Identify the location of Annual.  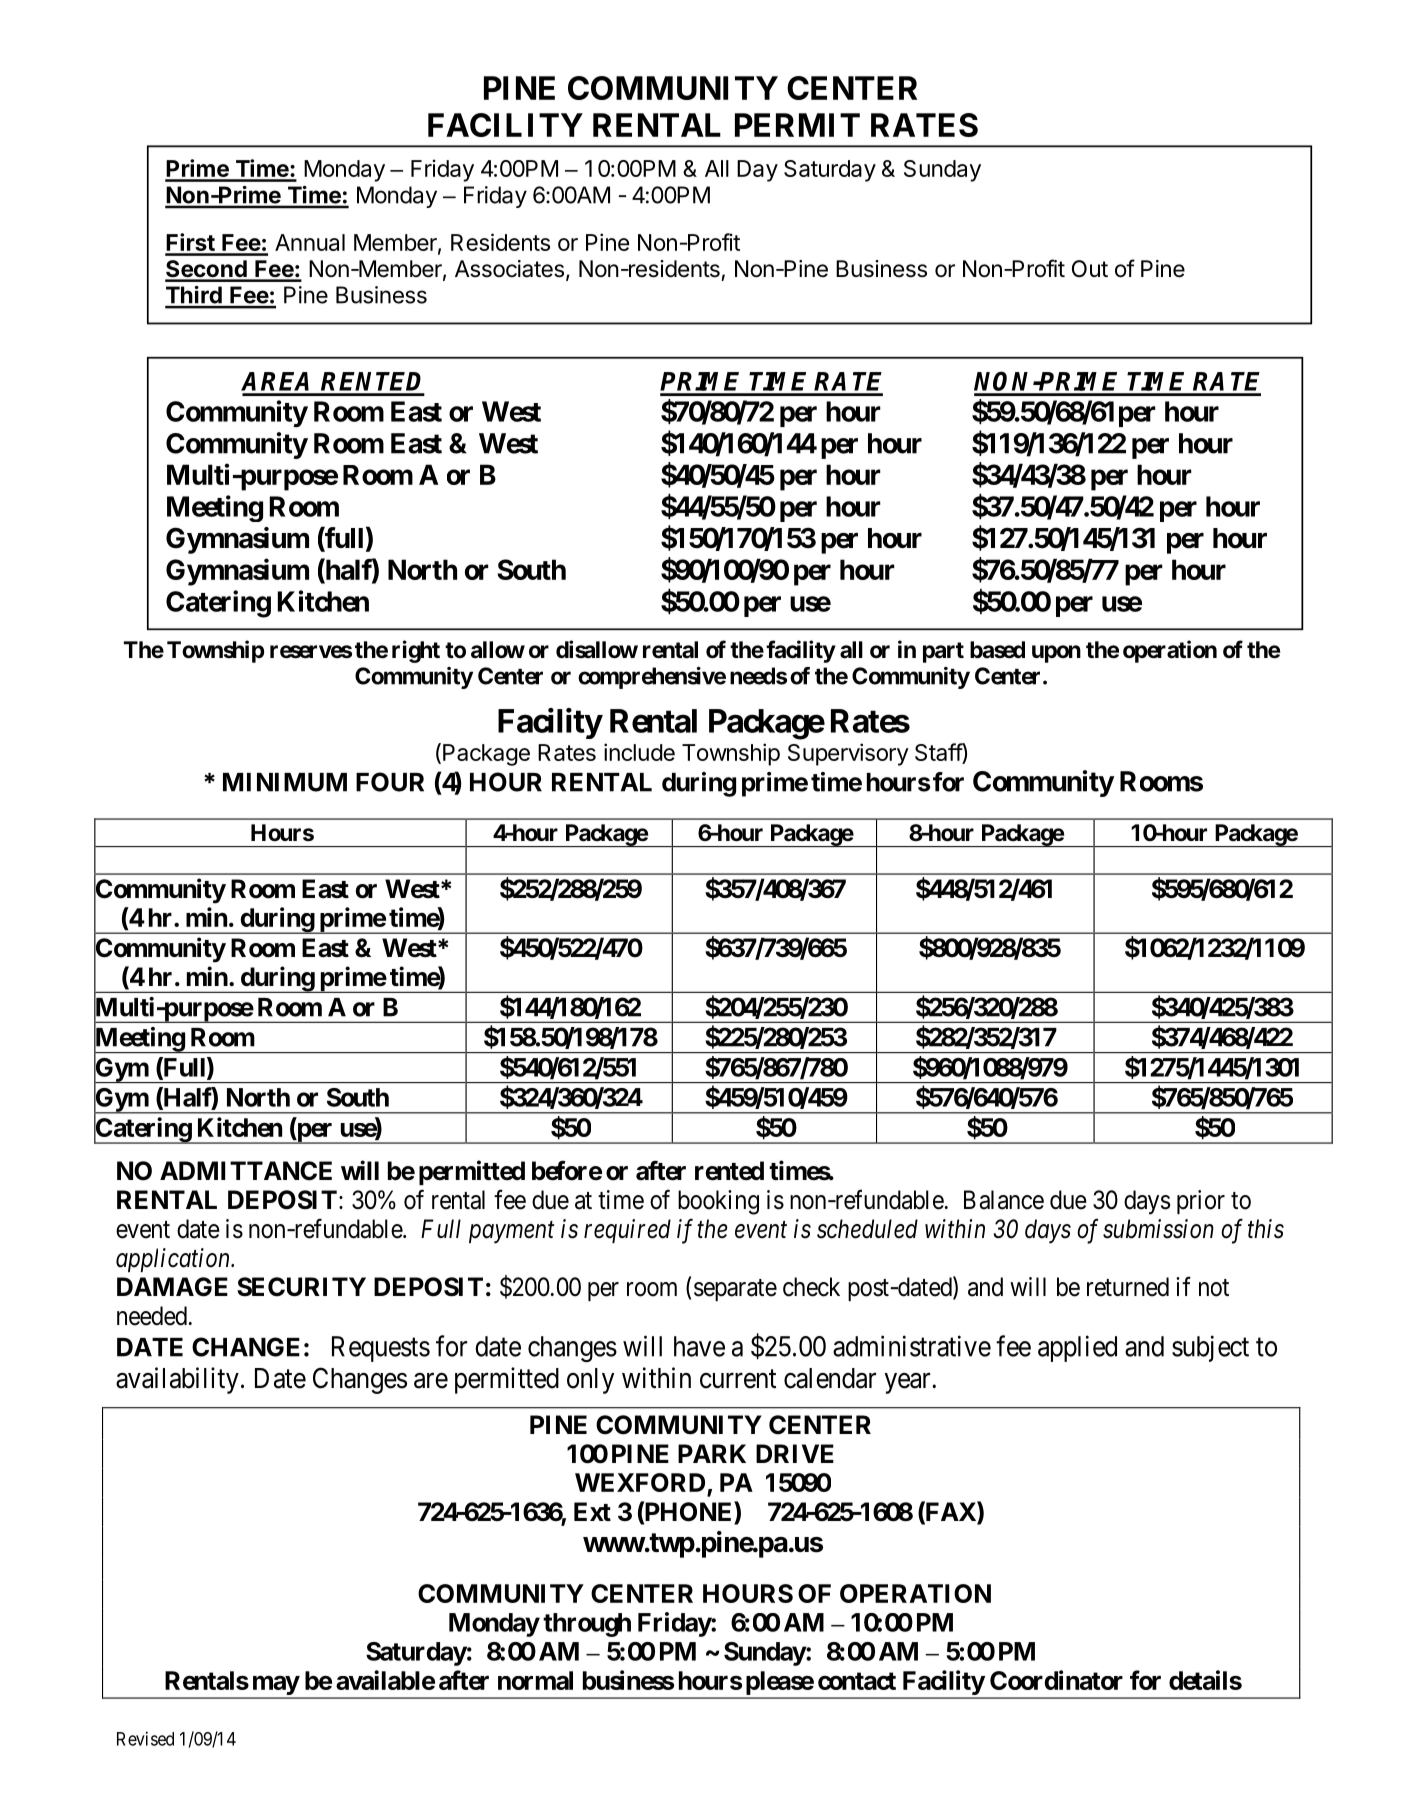
(310, 242).
